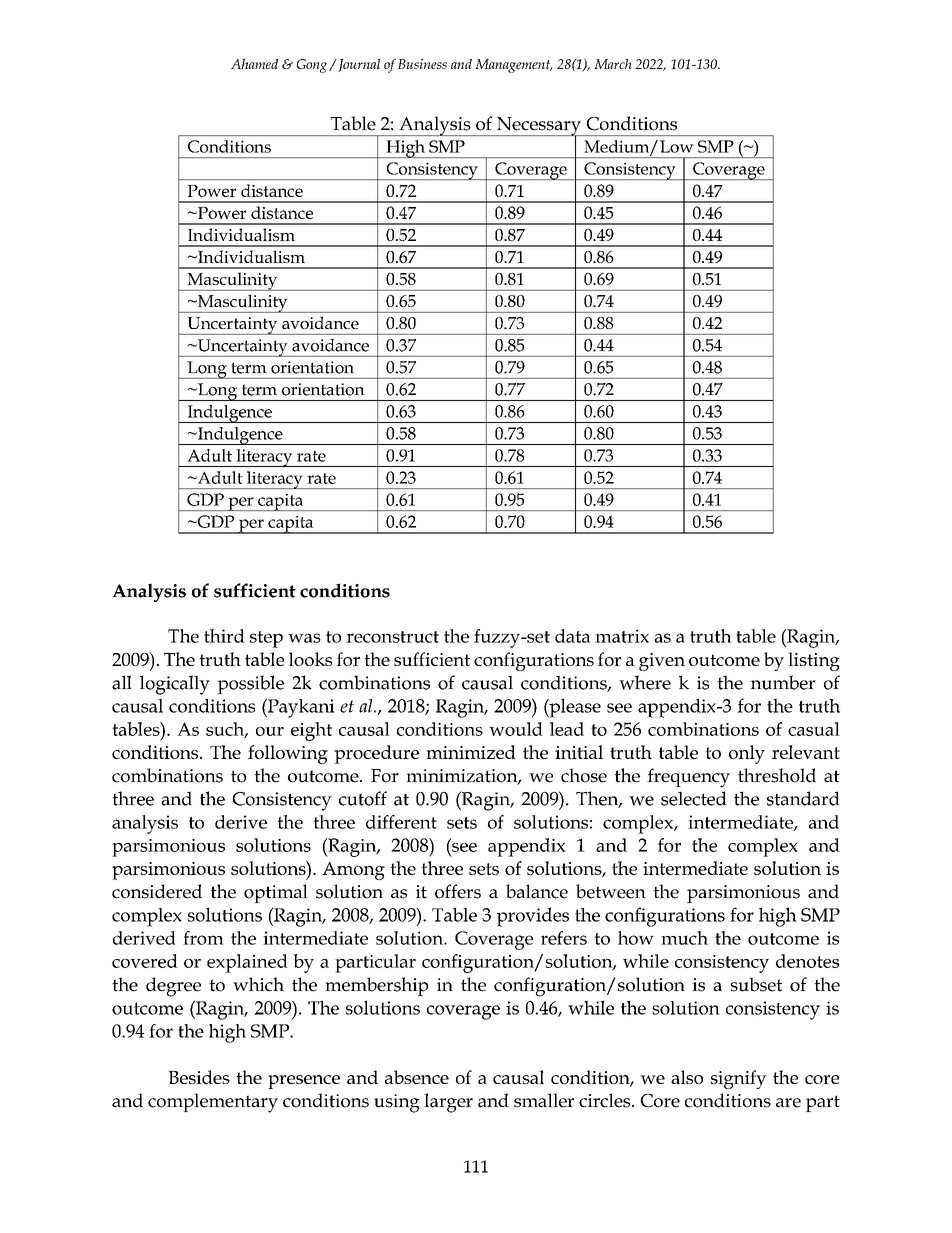 Image resolution: width=952 pixels, height=1233 pixels. I want to click on Necessary, so click(539, 127).
